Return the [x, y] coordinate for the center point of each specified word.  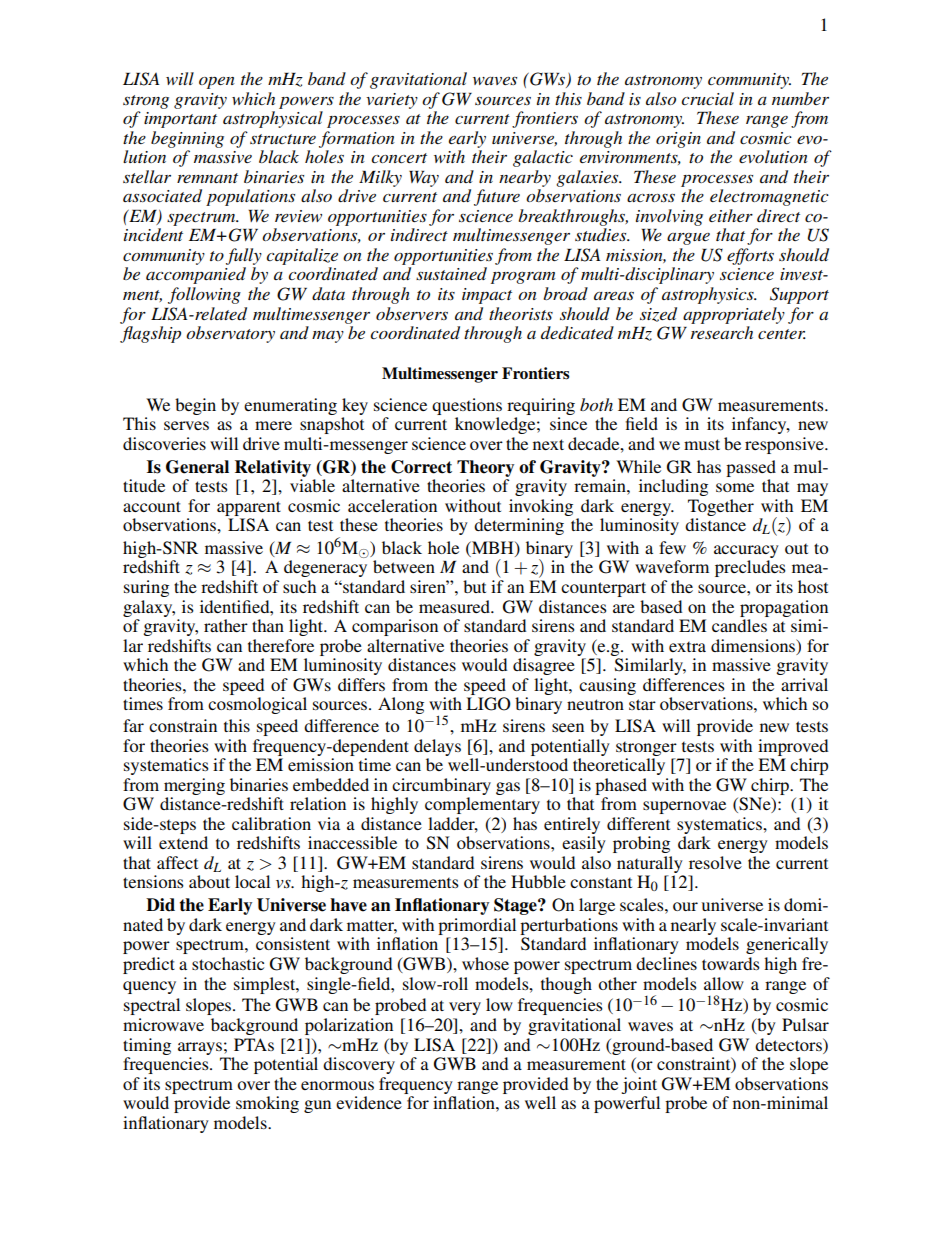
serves [186, 425]
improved [793, 747]
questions [467, 406]
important [180, 120]
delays [437, 747]
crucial [707, 98]
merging [194, 786]
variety [392, 101]
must [702, 444]
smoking [267, 1104]
